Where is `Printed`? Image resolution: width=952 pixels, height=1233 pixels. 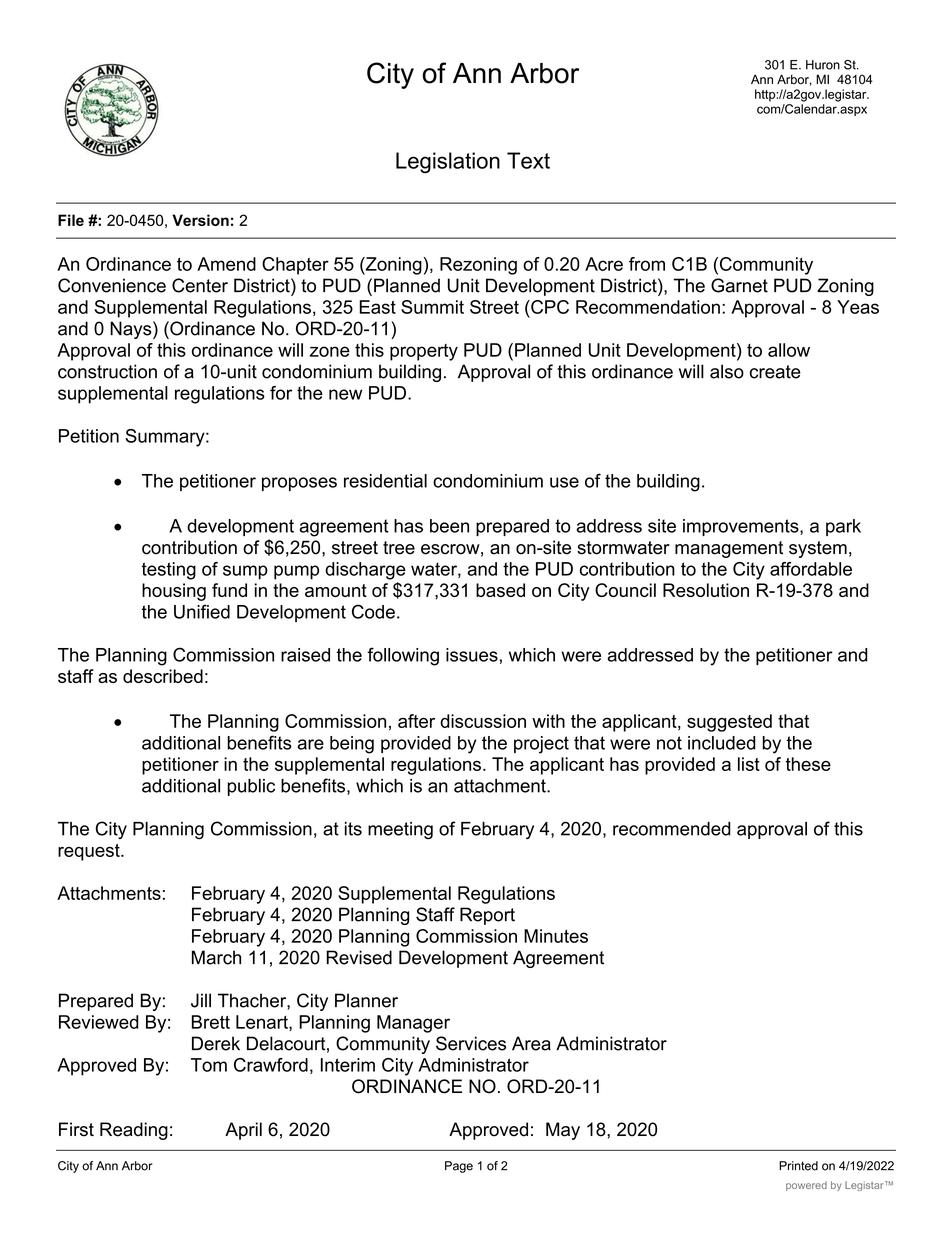 Printed is located at coordinates (798, 1166).
